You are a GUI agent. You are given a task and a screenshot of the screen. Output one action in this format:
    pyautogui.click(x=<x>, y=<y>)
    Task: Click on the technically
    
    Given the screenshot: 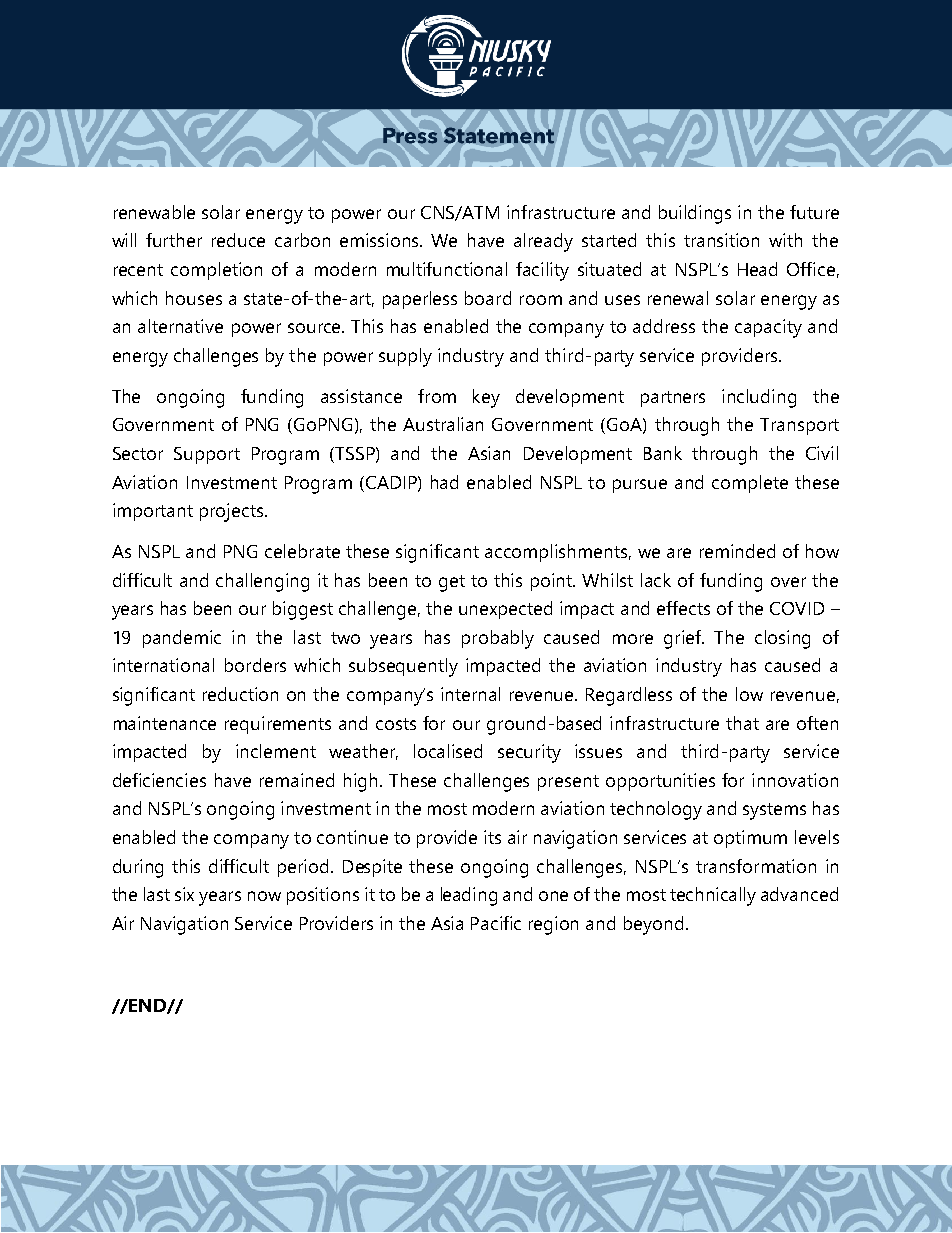 What is the action you would take?
    pyautogui.click(x=713, y=896)
